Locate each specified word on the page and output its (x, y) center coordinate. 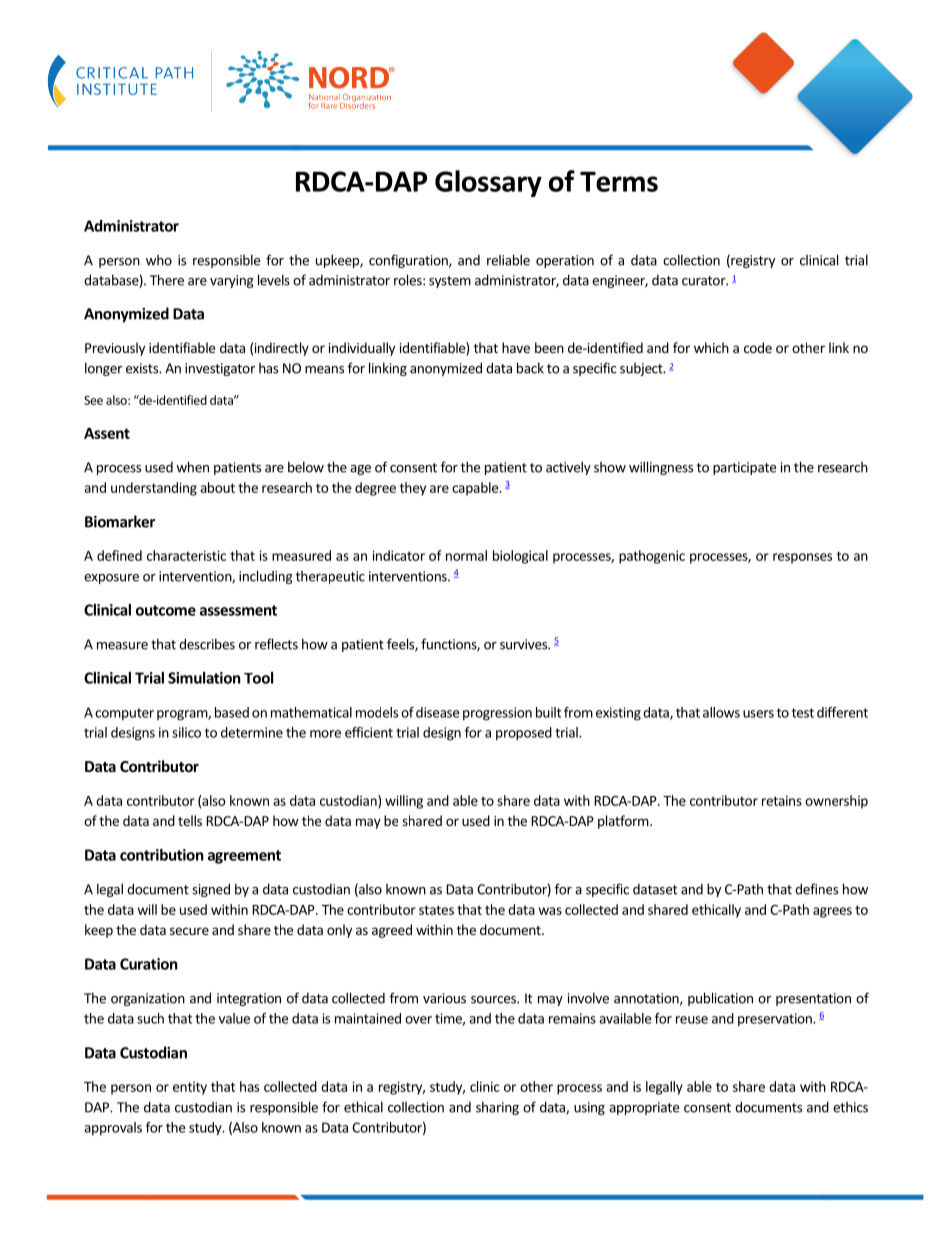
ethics (850, 1107)
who (159, 260)
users (758, 714)
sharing (497, 1108)
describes (207, 644)
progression (497, 714)
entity (190, 1088)
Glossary (488, 183)
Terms (619, 181)
